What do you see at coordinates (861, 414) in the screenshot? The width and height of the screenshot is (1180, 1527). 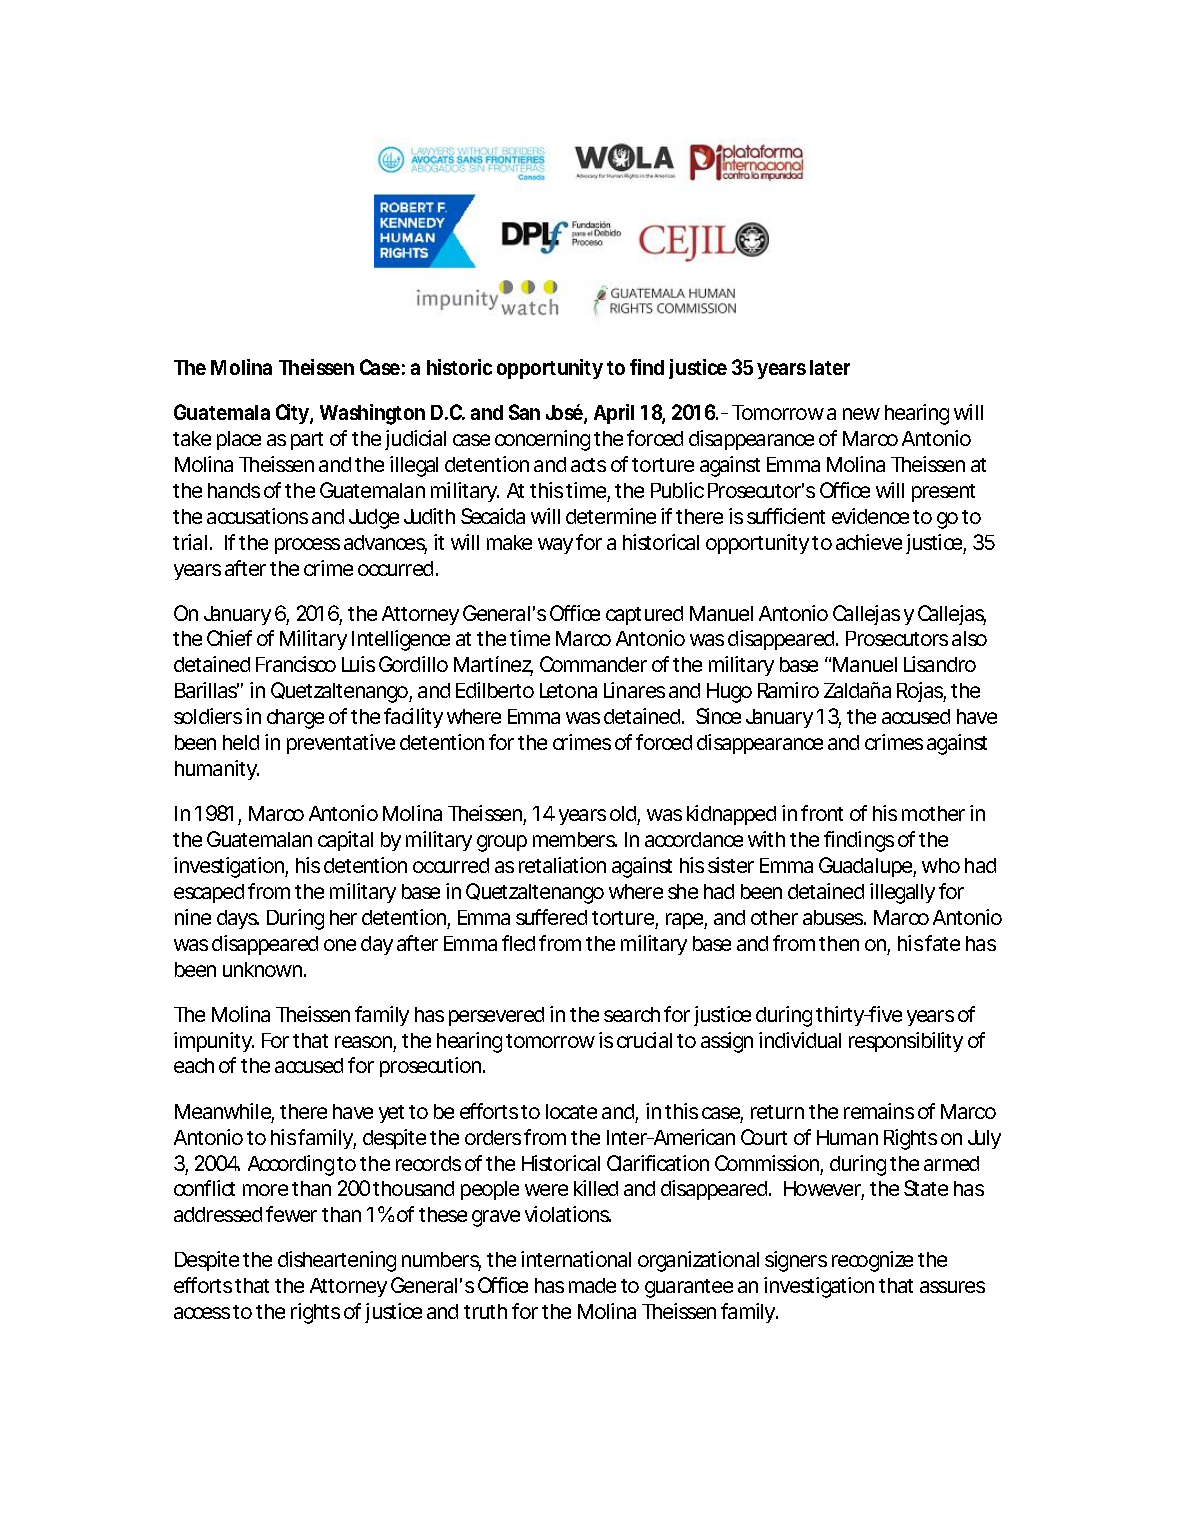 I see `new` at bounding box center [861, 414].
